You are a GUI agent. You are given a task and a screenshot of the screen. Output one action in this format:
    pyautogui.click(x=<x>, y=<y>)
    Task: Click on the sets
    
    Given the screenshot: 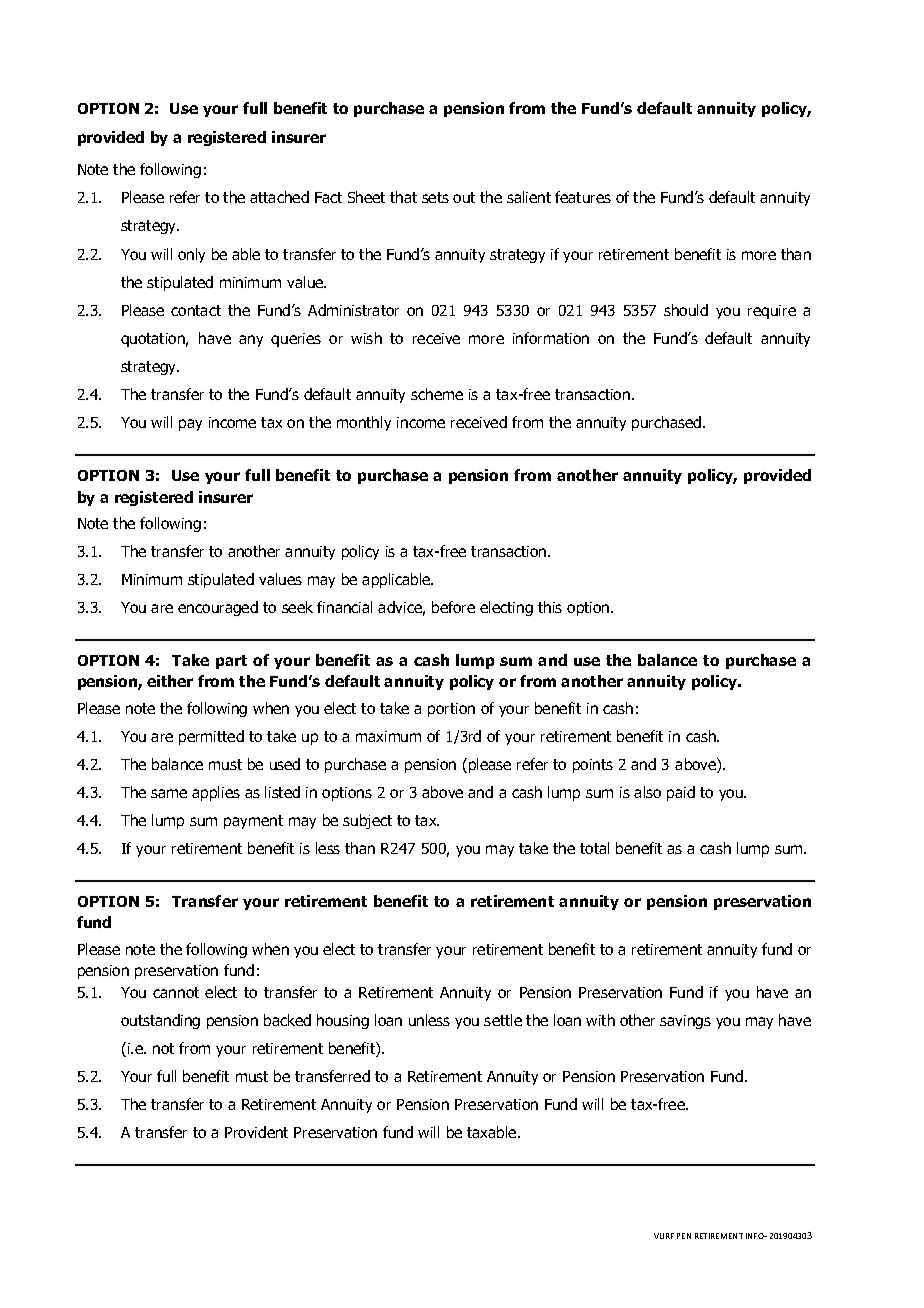 What is the action you would take?
    pyautogui.click(x=435, y=197)
